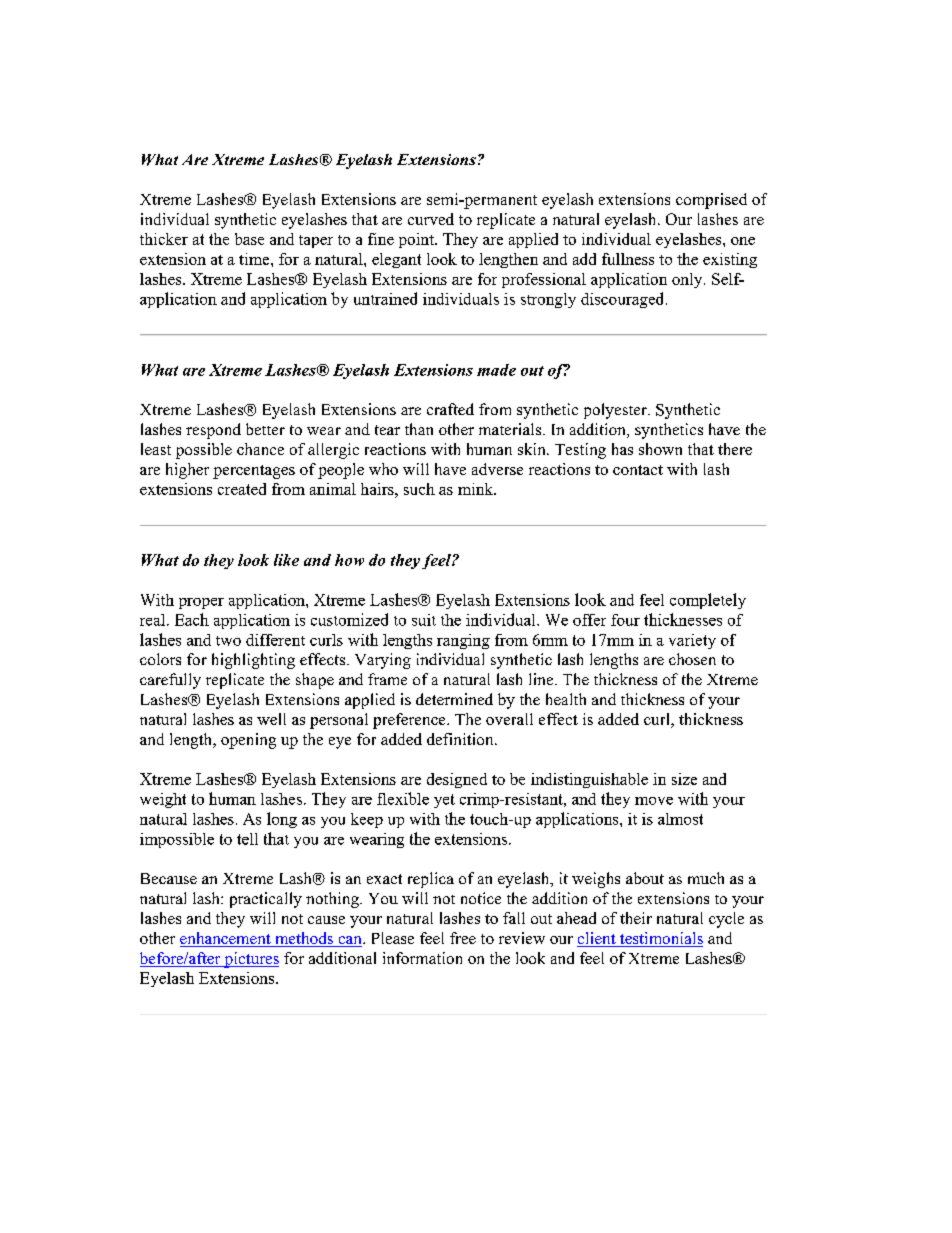  What do you see at coordinates (711, 201) in the image?
I see `comprised` at bounding box center [711, 201].
